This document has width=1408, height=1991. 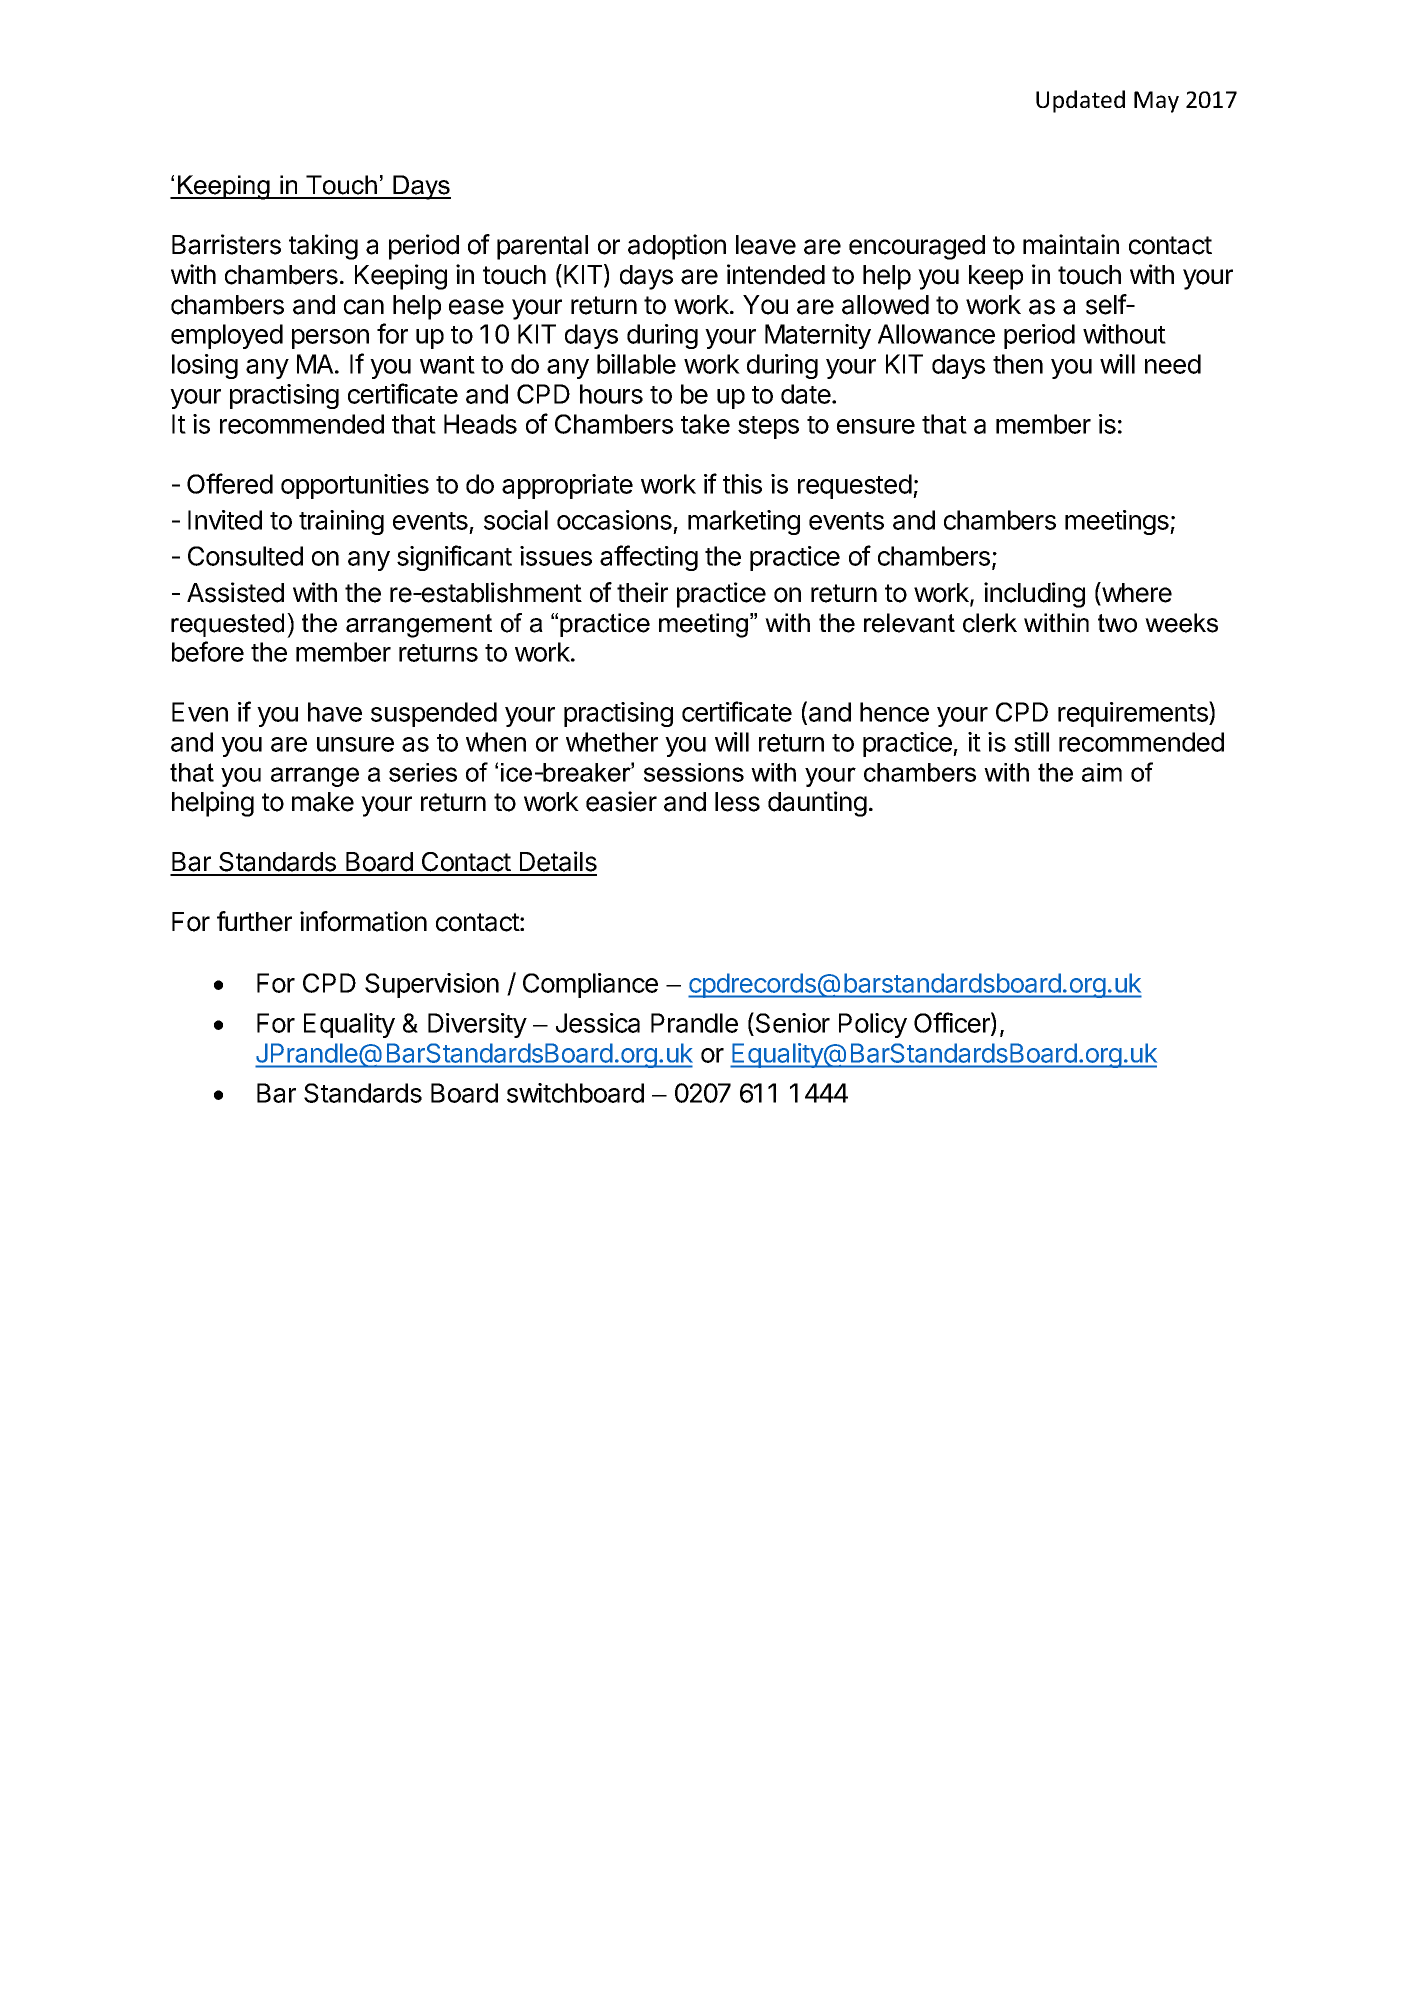 I want to click on May, so click(x=1156, y=102).
